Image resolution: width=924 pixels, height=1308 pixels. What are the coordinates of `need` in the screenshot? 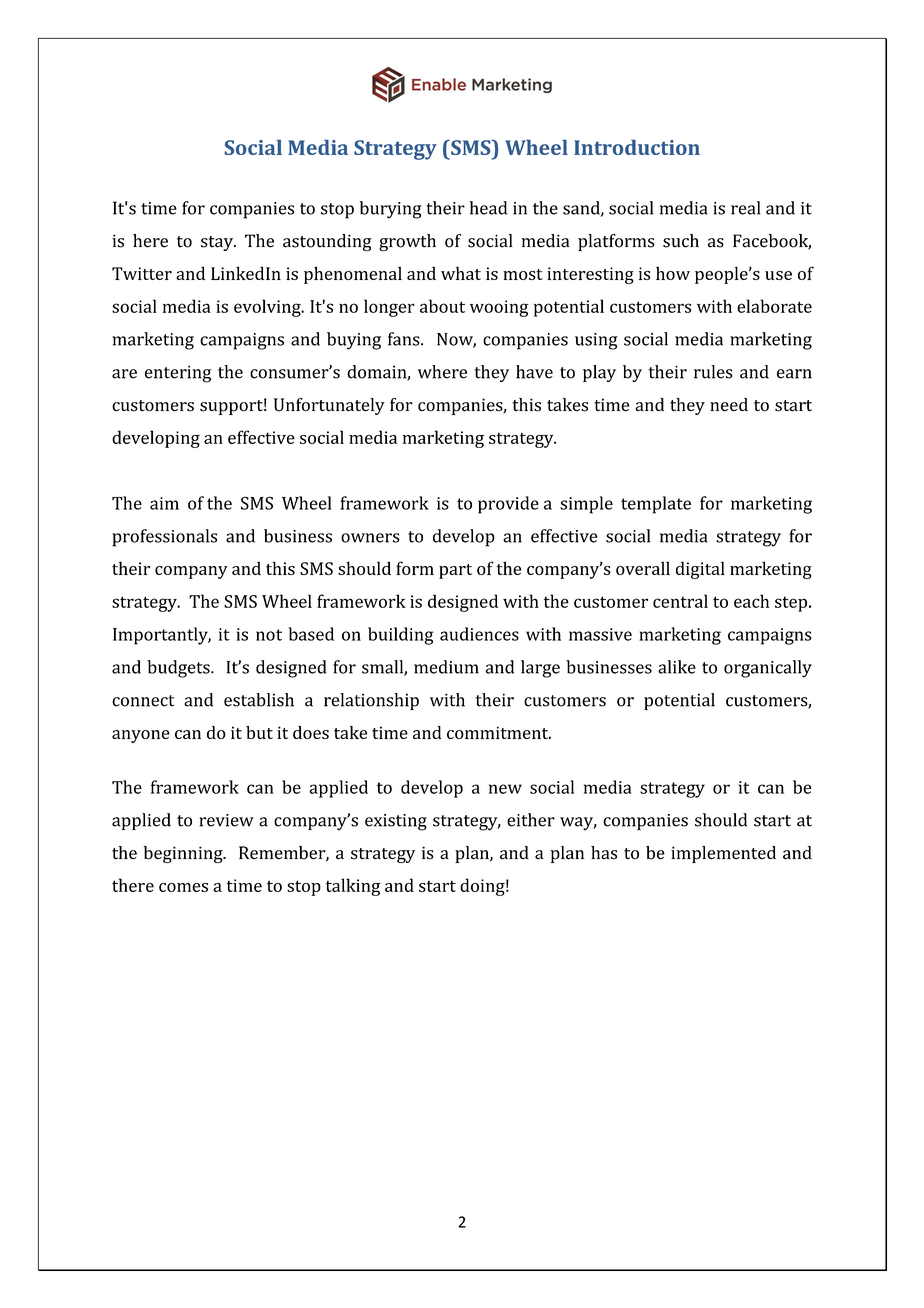 It's located at (729, 405).
